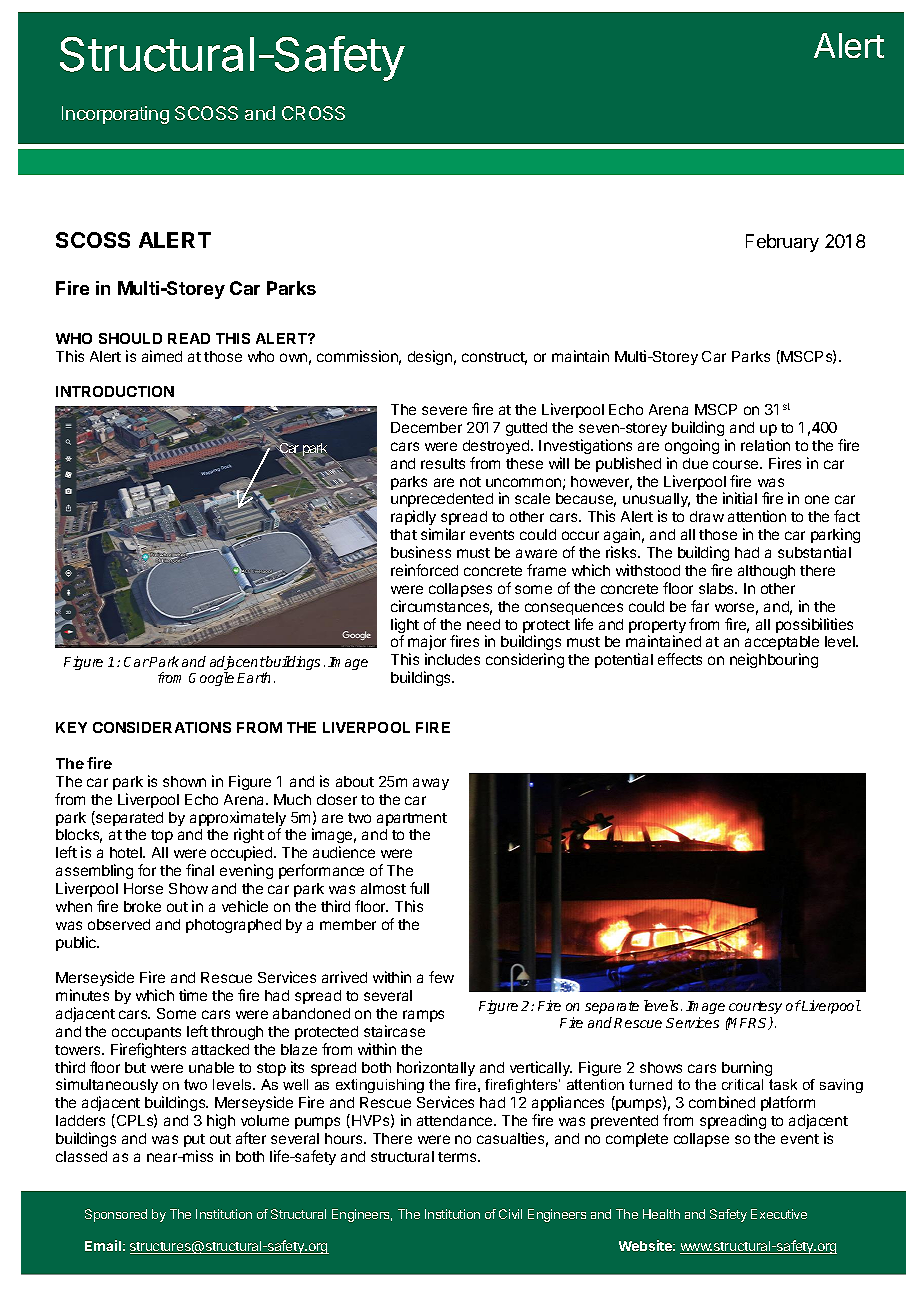 Image resolution: width=924 pixels, height=1308 pixels. What do you see at coordinates (452, 659) in the page?
I see `includes` at bounding box center [452, 659].
